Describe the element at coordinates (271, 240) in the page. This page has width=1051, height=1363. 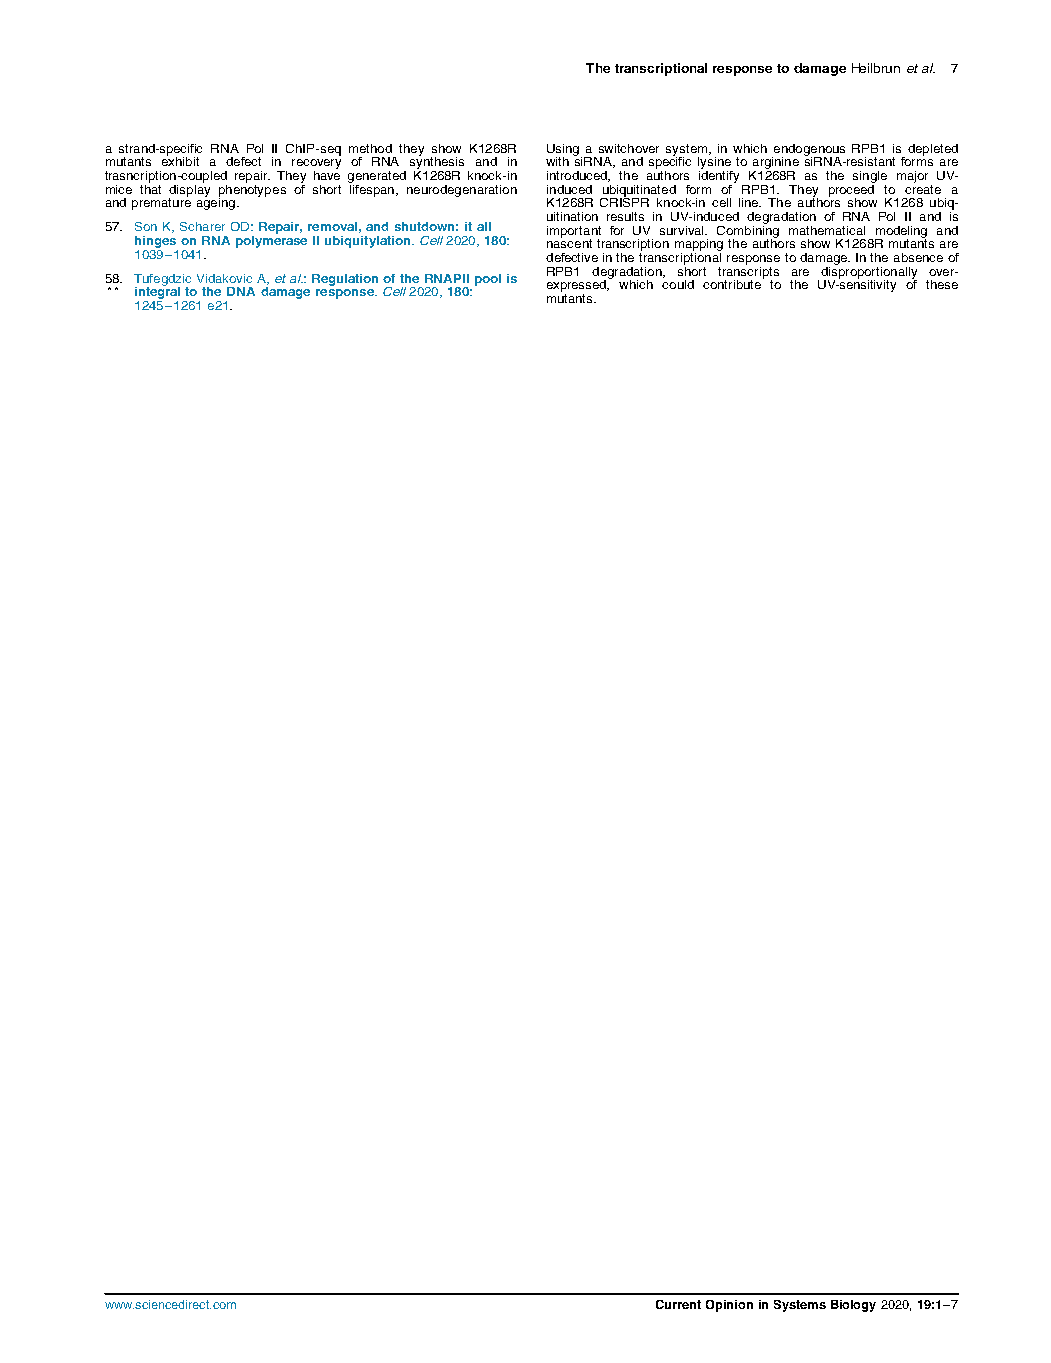
I see `polymerase` at that location.
